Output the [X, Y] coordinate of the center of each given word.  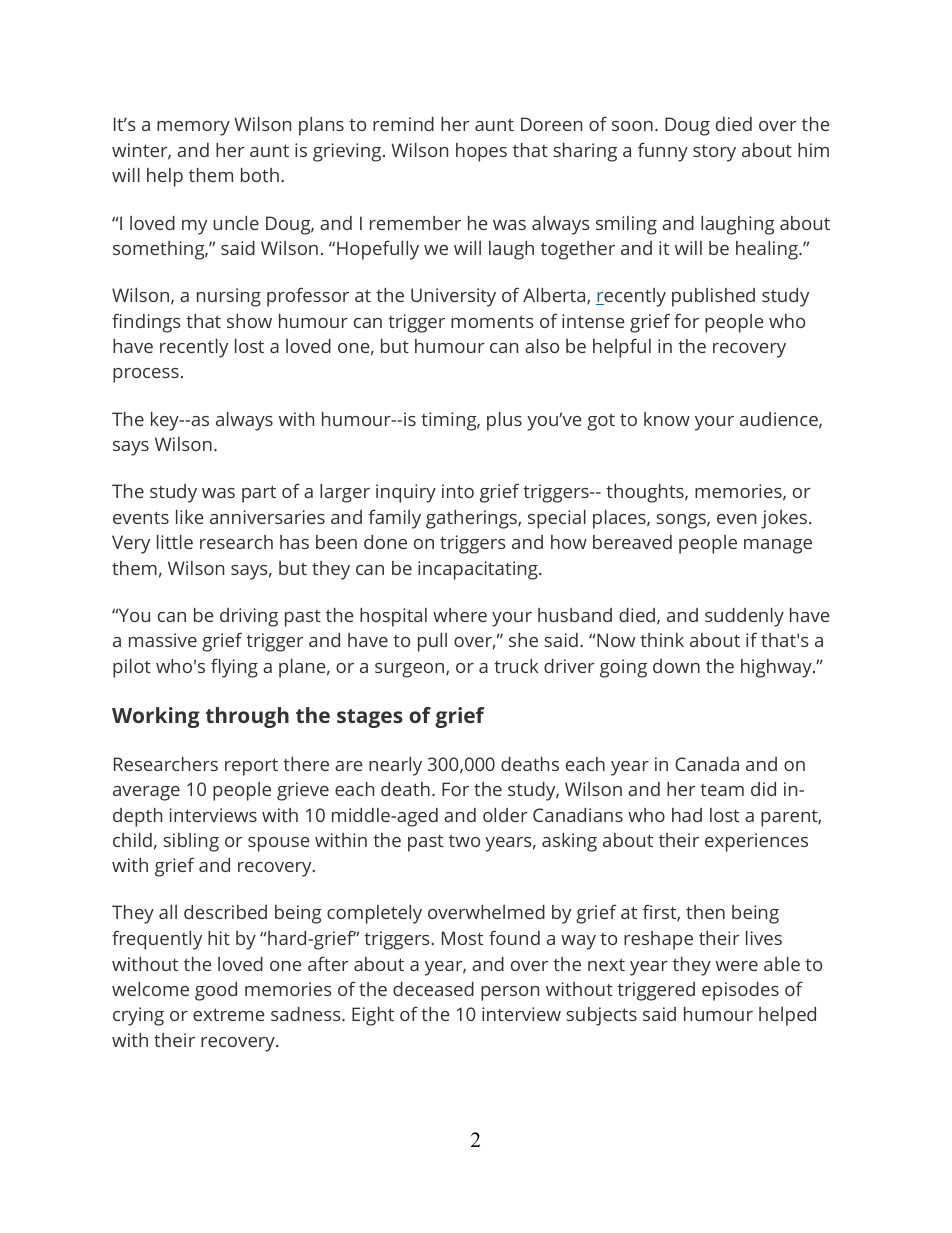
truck [516, 666]
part [259, 494]
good [216, 991]
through [247, 717]
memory [193, 128]
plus [504, 421]
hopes [481, 152]
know [667, 419]
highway [777, 668]
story [714, 153]
